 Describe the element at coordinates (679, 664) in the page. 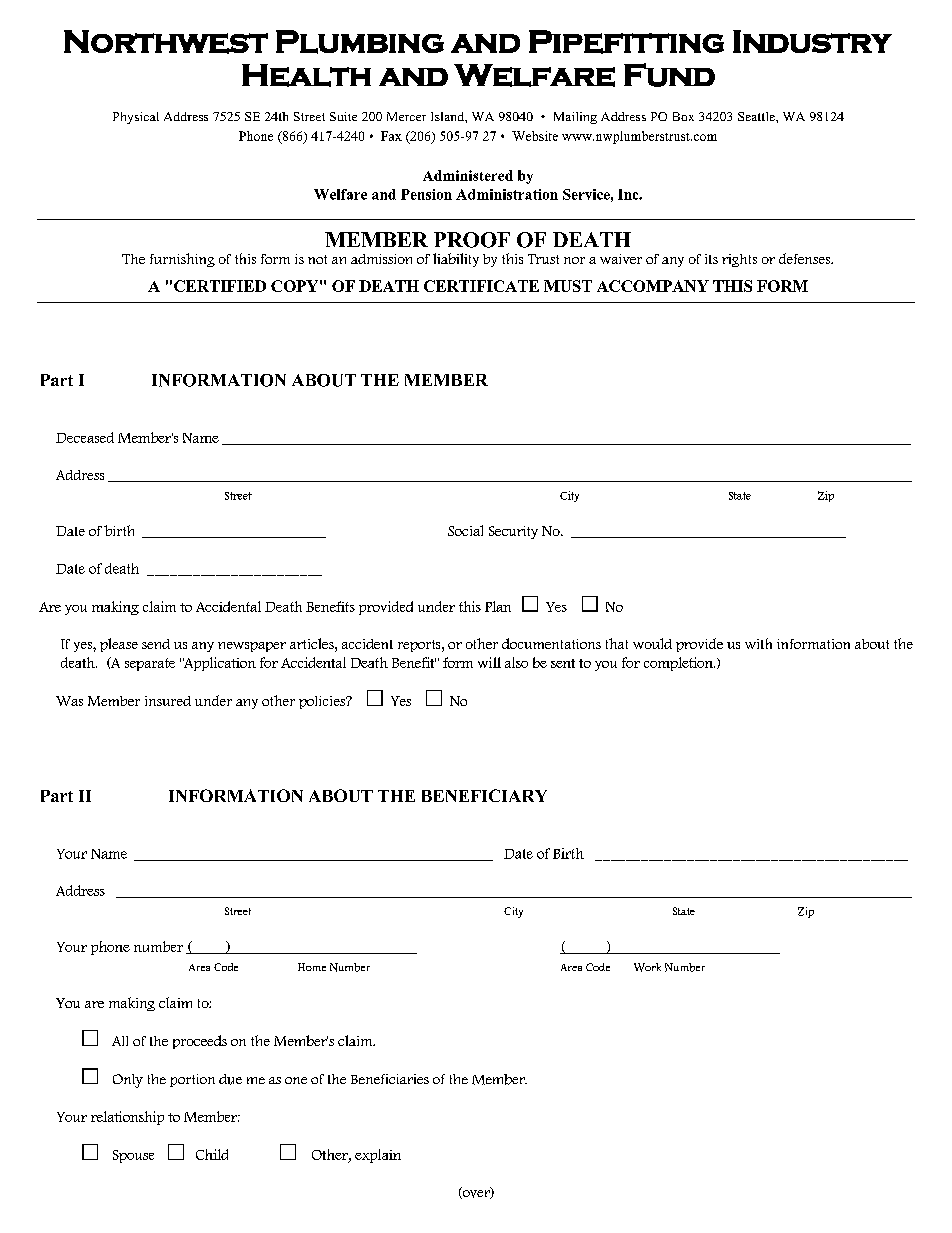

I see `completion` at that location.
